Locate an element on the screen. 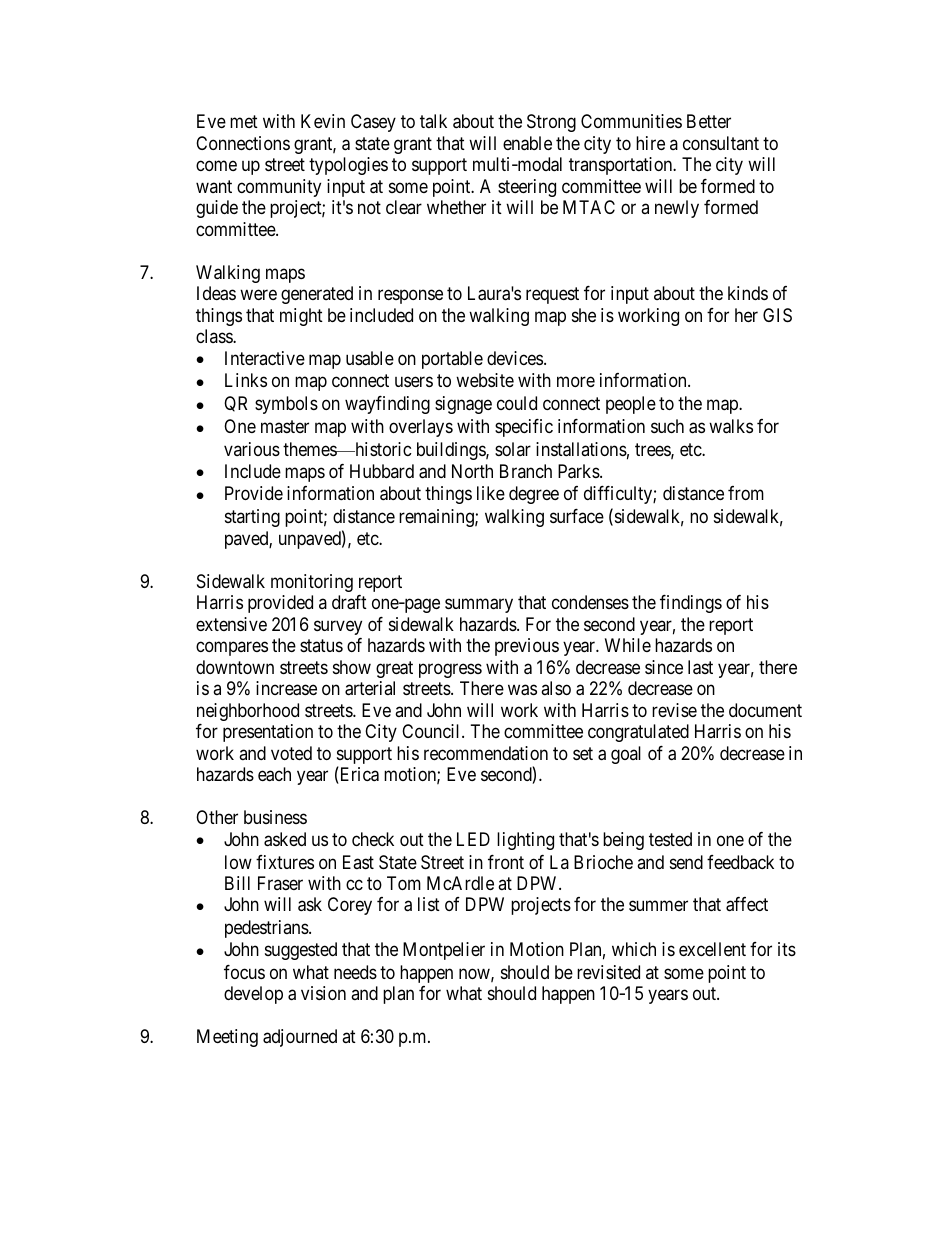 This screenshot has height=1233, width=952. solar is located at coordinates (513, 449).
